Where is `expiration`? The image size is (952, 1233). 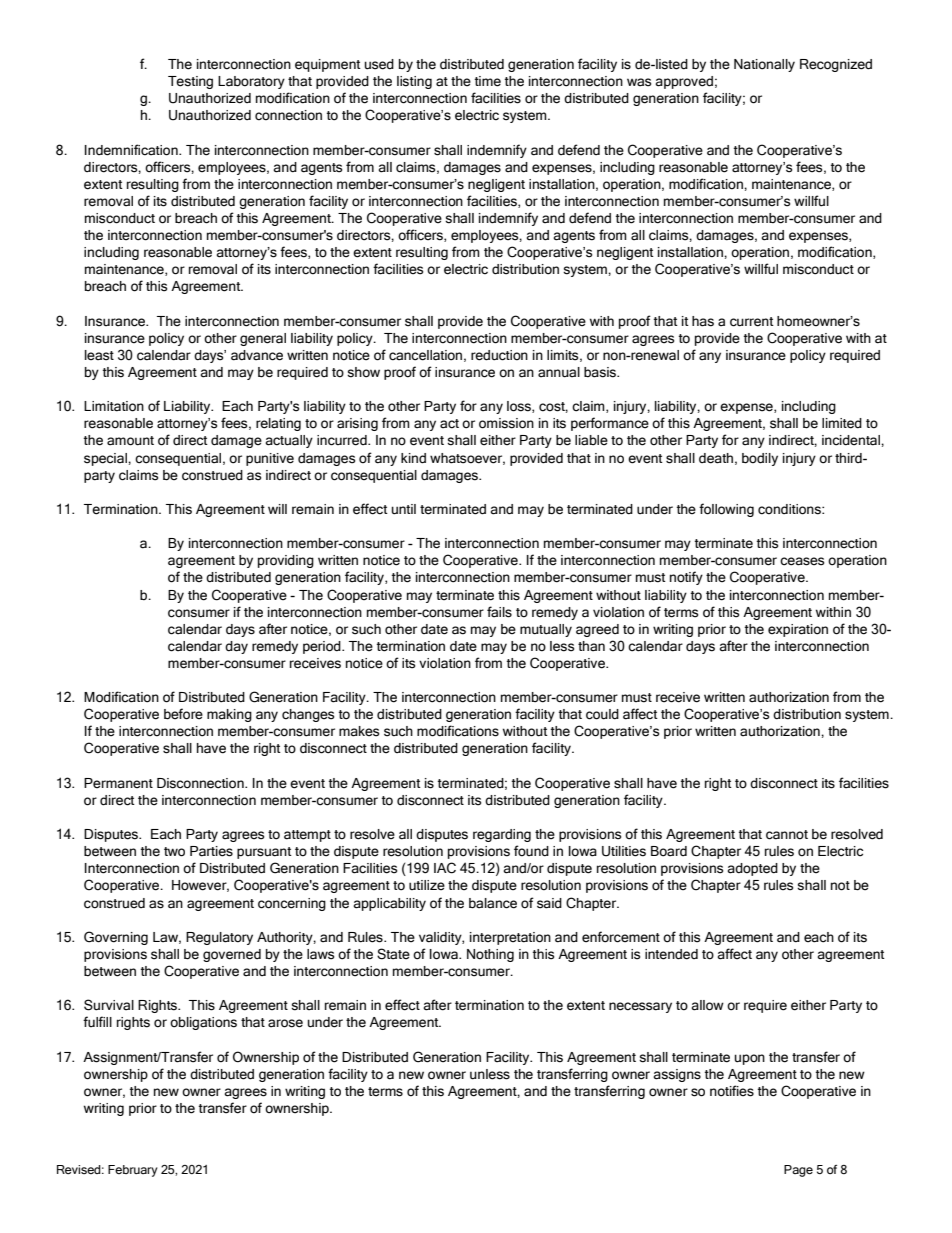 expiration is located at coordinates (798, 630).
